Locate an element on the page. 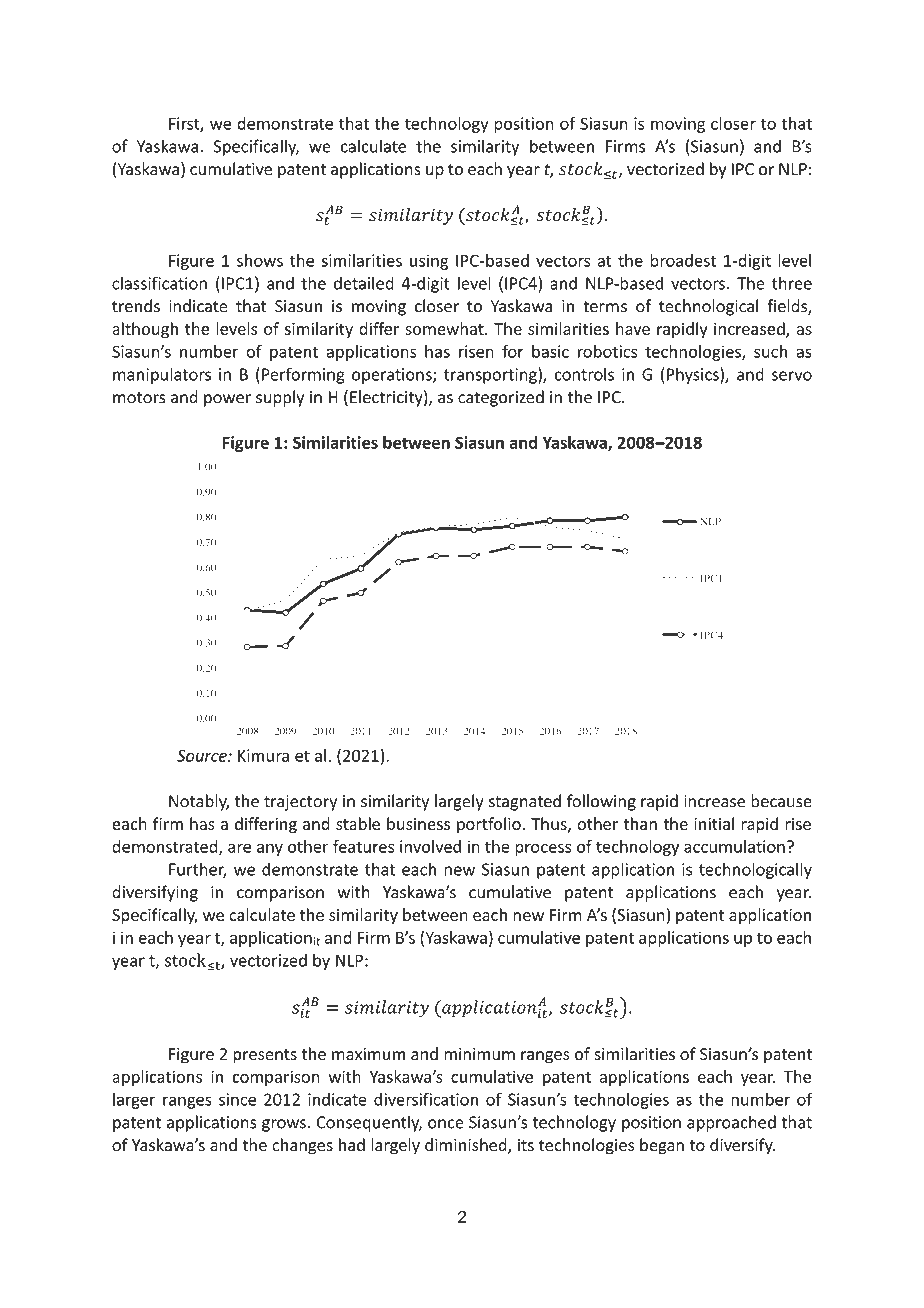 The image size is (924, 1308). approached is located at coordinates (731, 1123).
